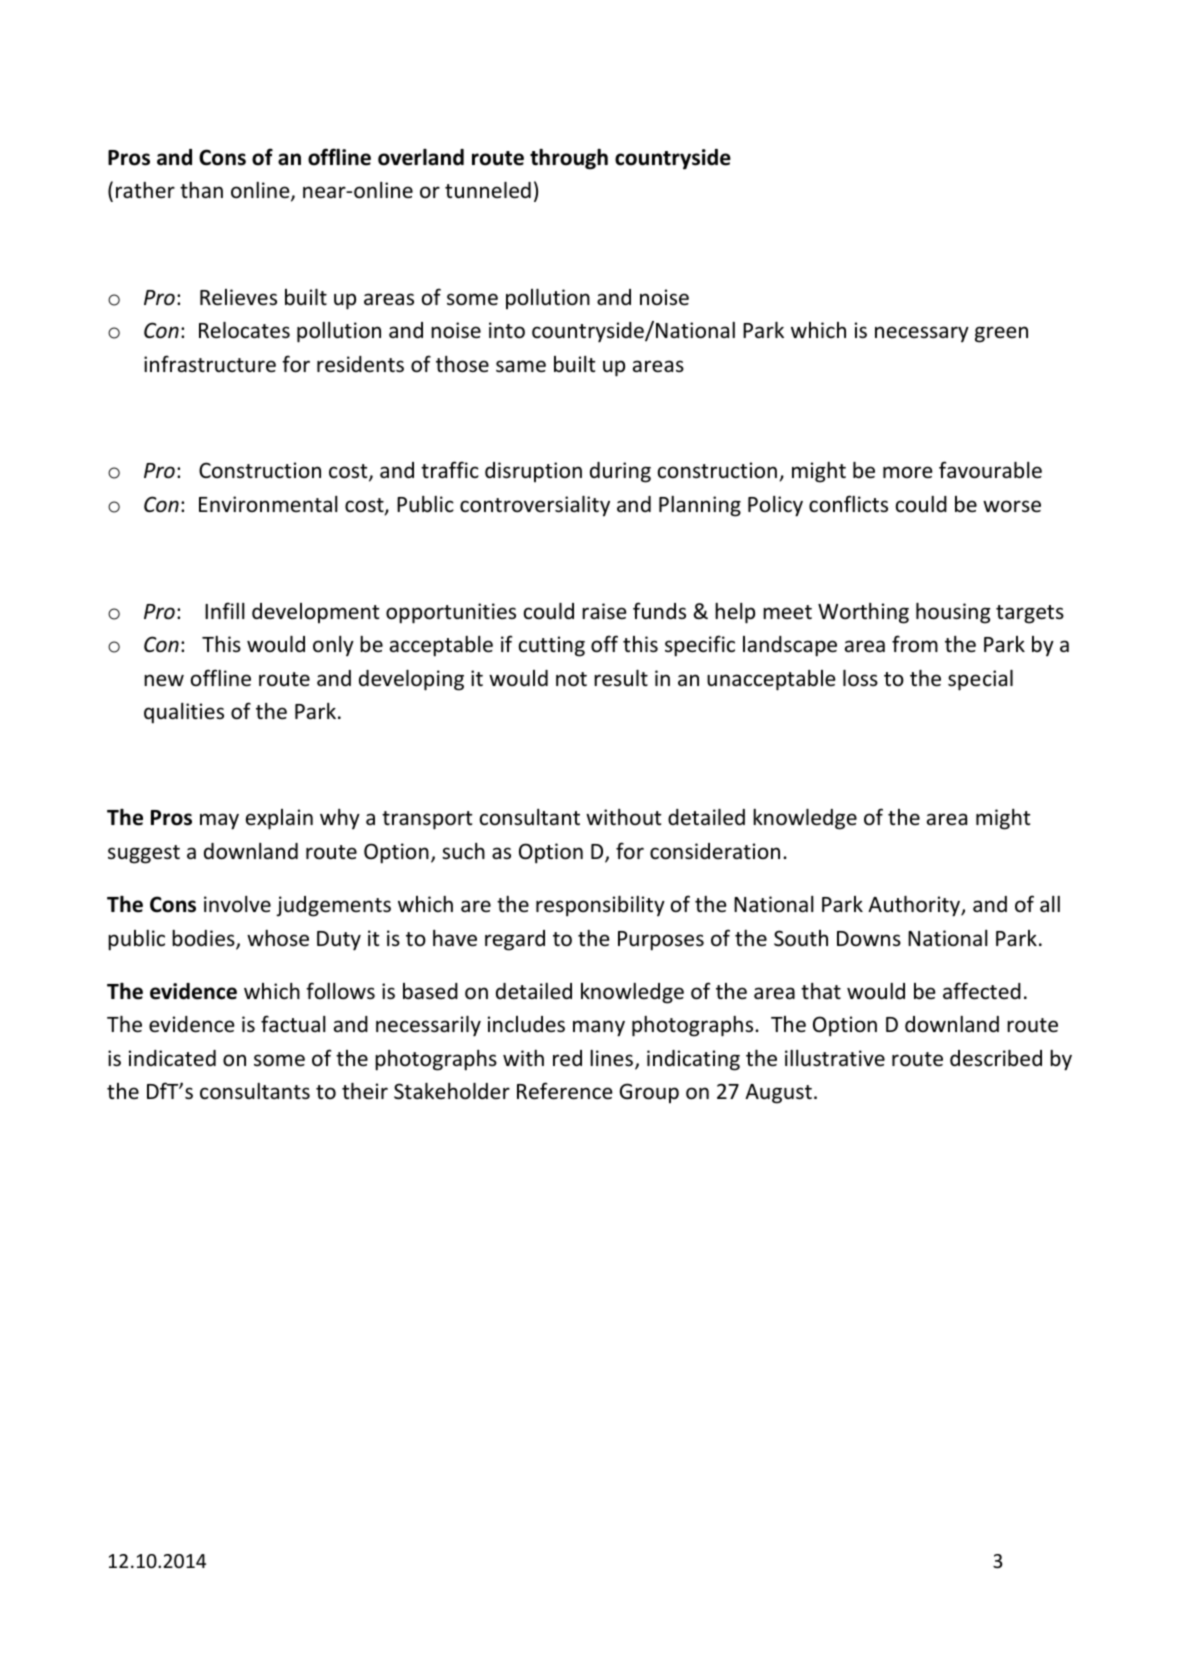  Describe the element at coordinates (611, 1058) in the document. I see `lines` at that location.
